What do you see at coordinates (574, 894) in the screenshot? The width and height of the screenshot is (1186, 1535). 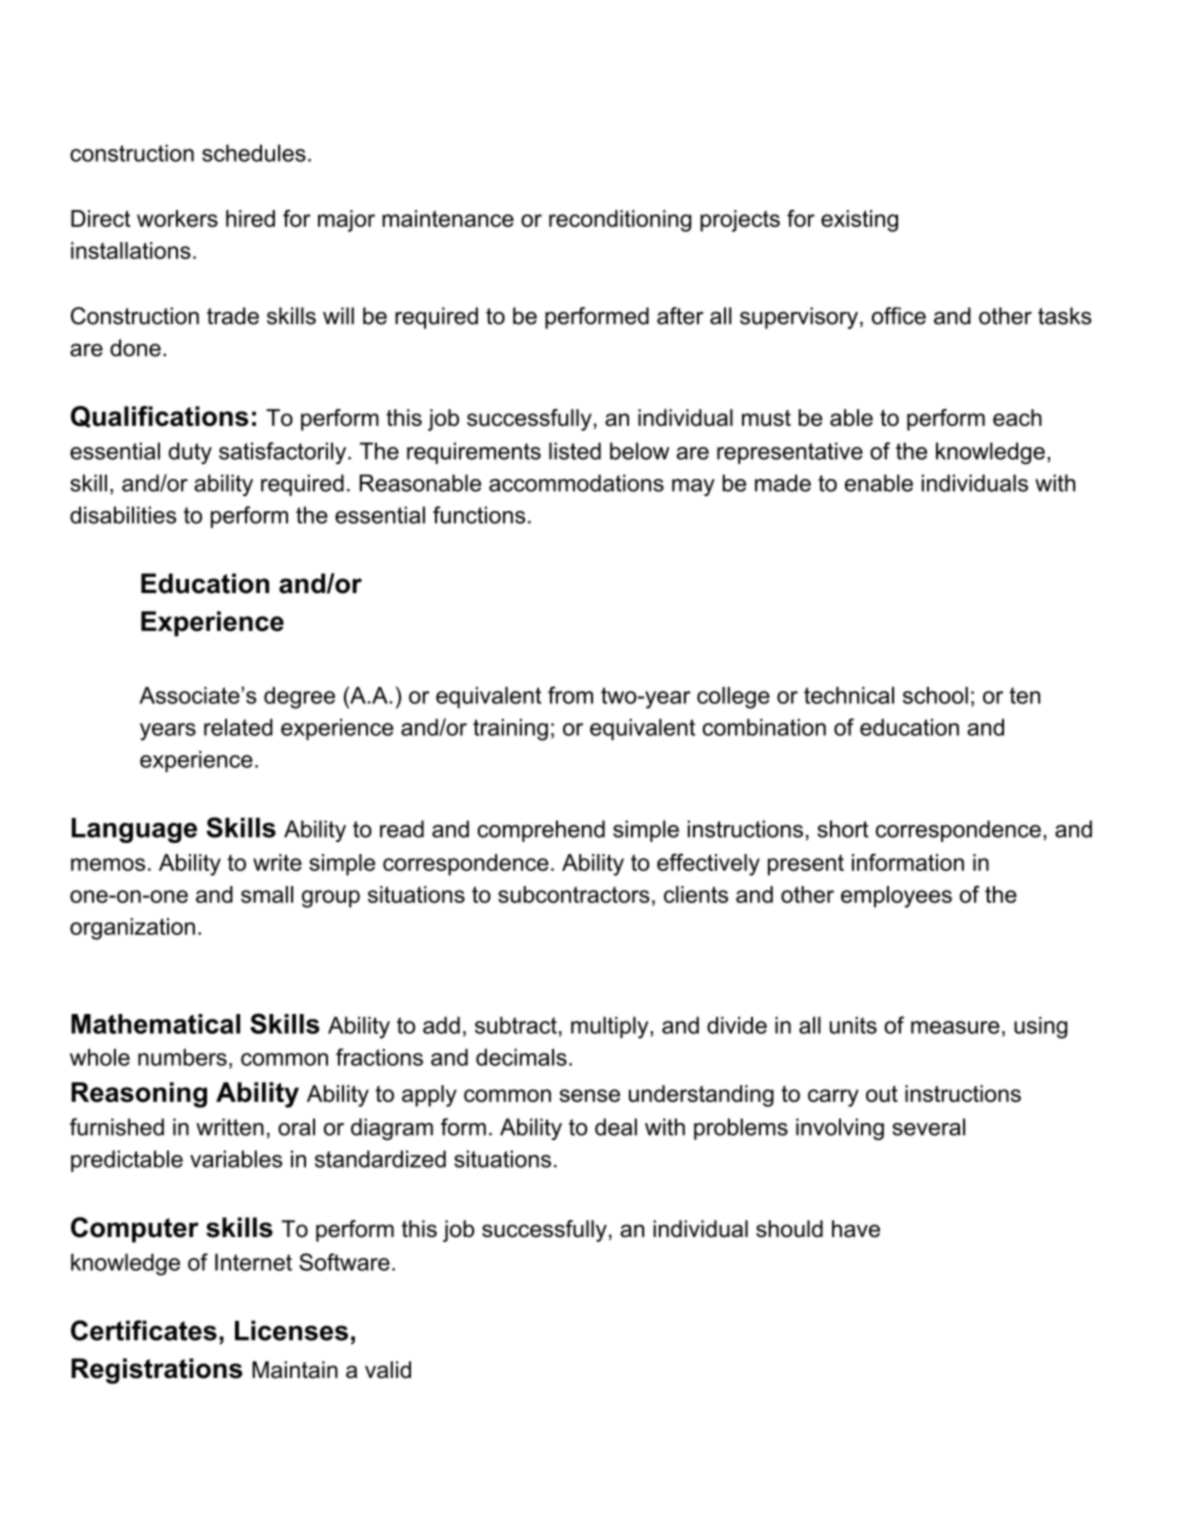 I see `subcontractors` at bounding box center [574, 894].
